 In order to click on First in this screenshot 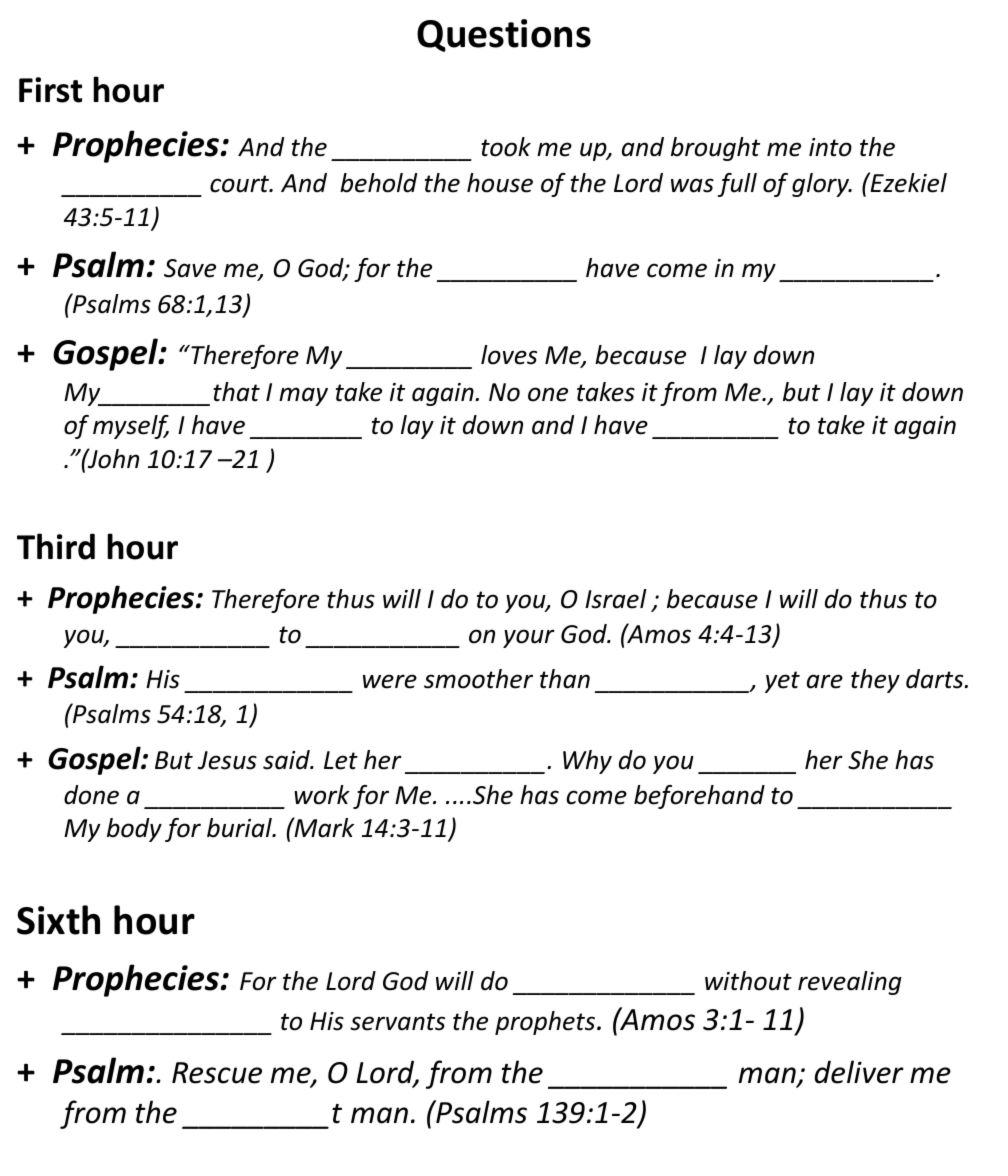, I will do `click(50, 90)`.
